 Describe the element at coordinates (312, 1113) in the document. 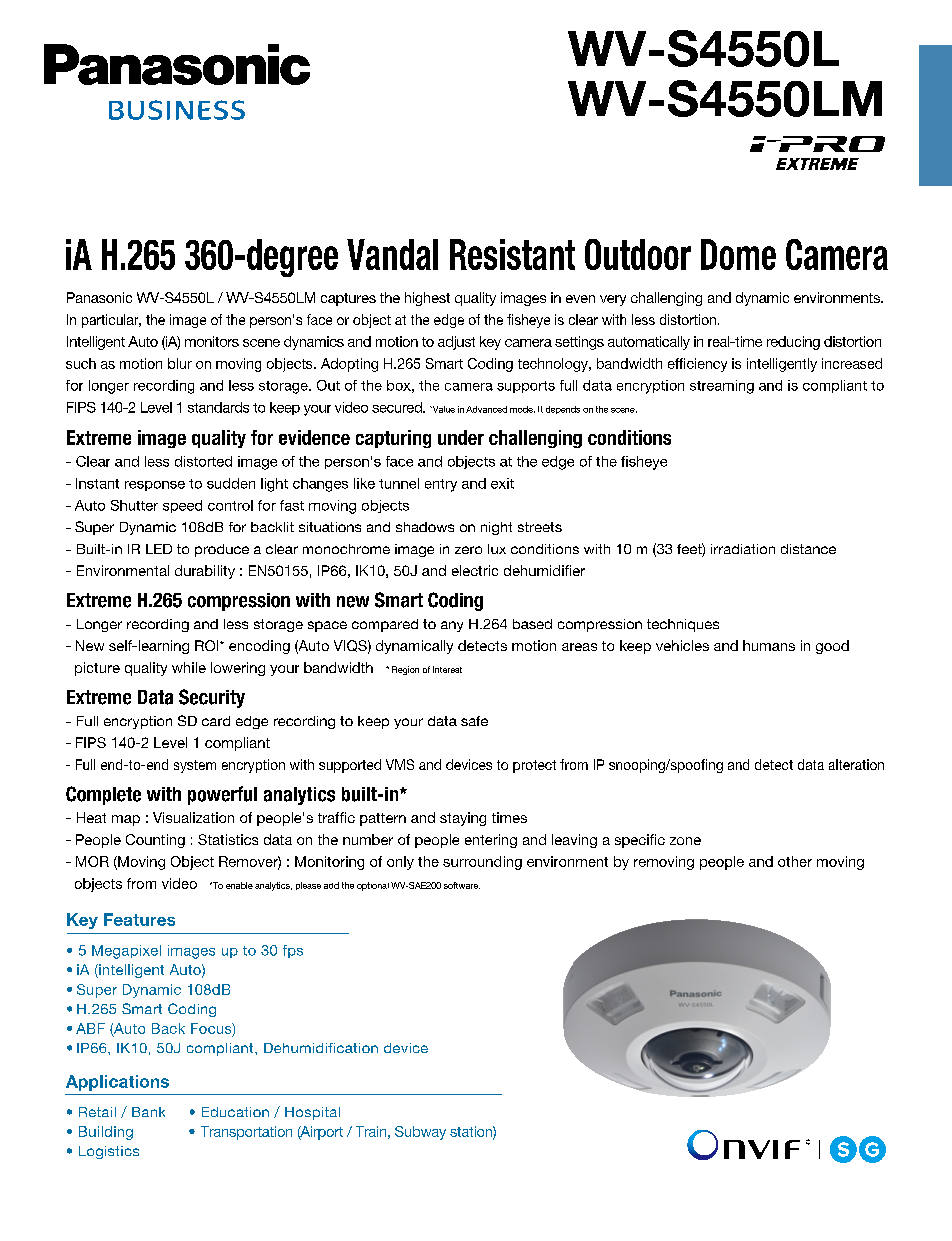

I see `Hospital` at that location.
